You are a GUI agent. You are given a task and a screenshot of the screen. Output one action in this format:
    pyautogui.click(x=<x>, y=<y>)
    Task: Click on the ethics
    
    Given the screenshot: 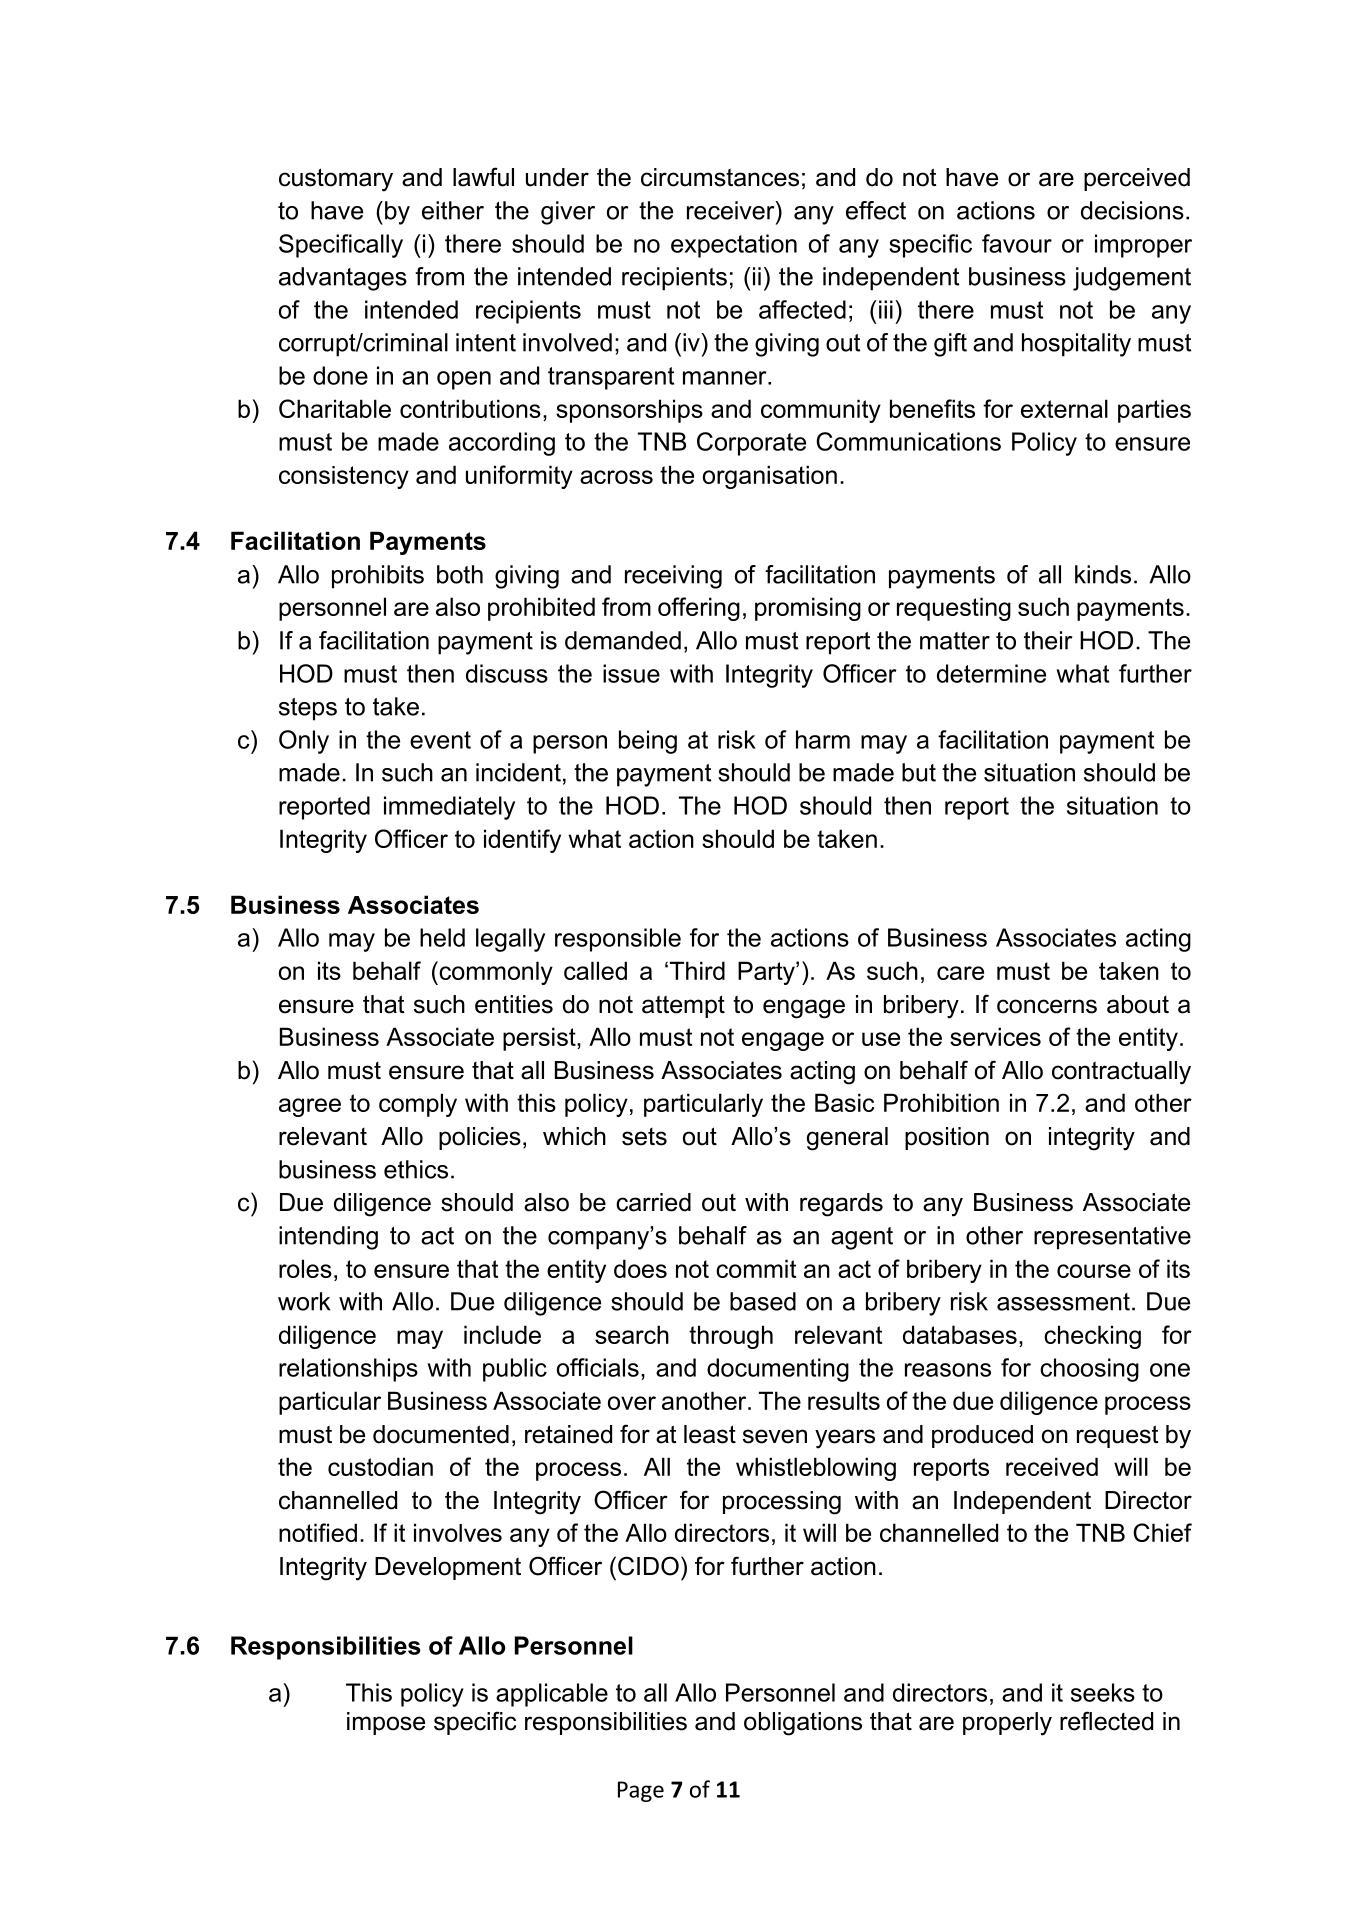 What is the action you would take?
    pyautogui.click(x=416, y=1169)
